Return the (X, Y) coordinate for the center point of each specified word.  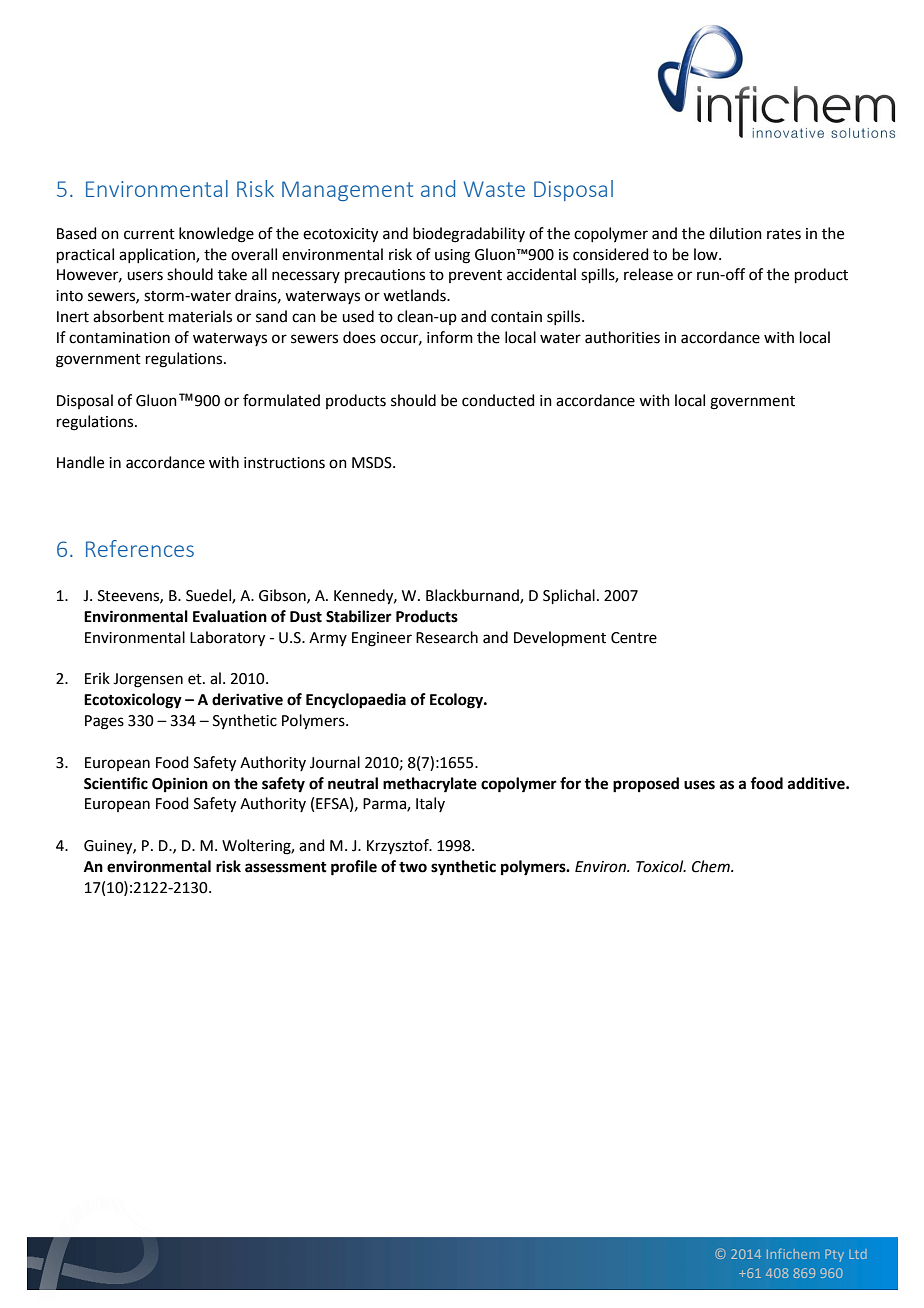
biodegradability (469, 235)
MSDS (373, 463)
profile (354, 868)
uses (699, 785)
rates (784, 234)
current (149, 234)
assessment (286, 867)
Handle (80, 462)
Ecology (458, 701)
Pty (834, 1255)
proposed (646, 785)
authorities (622, 337)
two (413, 867)
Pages (104, 722)
